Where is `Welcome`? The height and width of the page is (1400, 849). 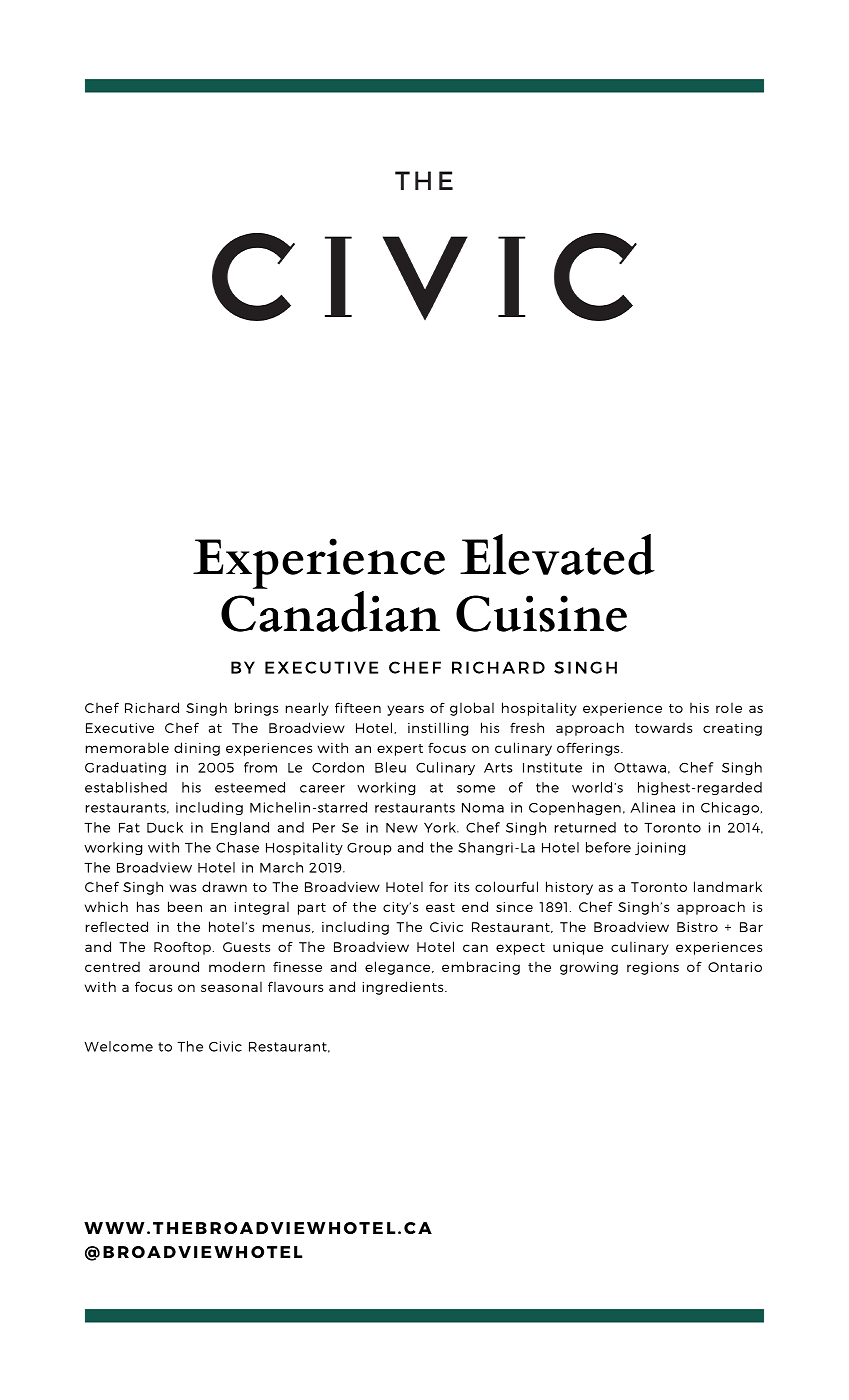
Welcome is located at coordinates (118, 1046).
